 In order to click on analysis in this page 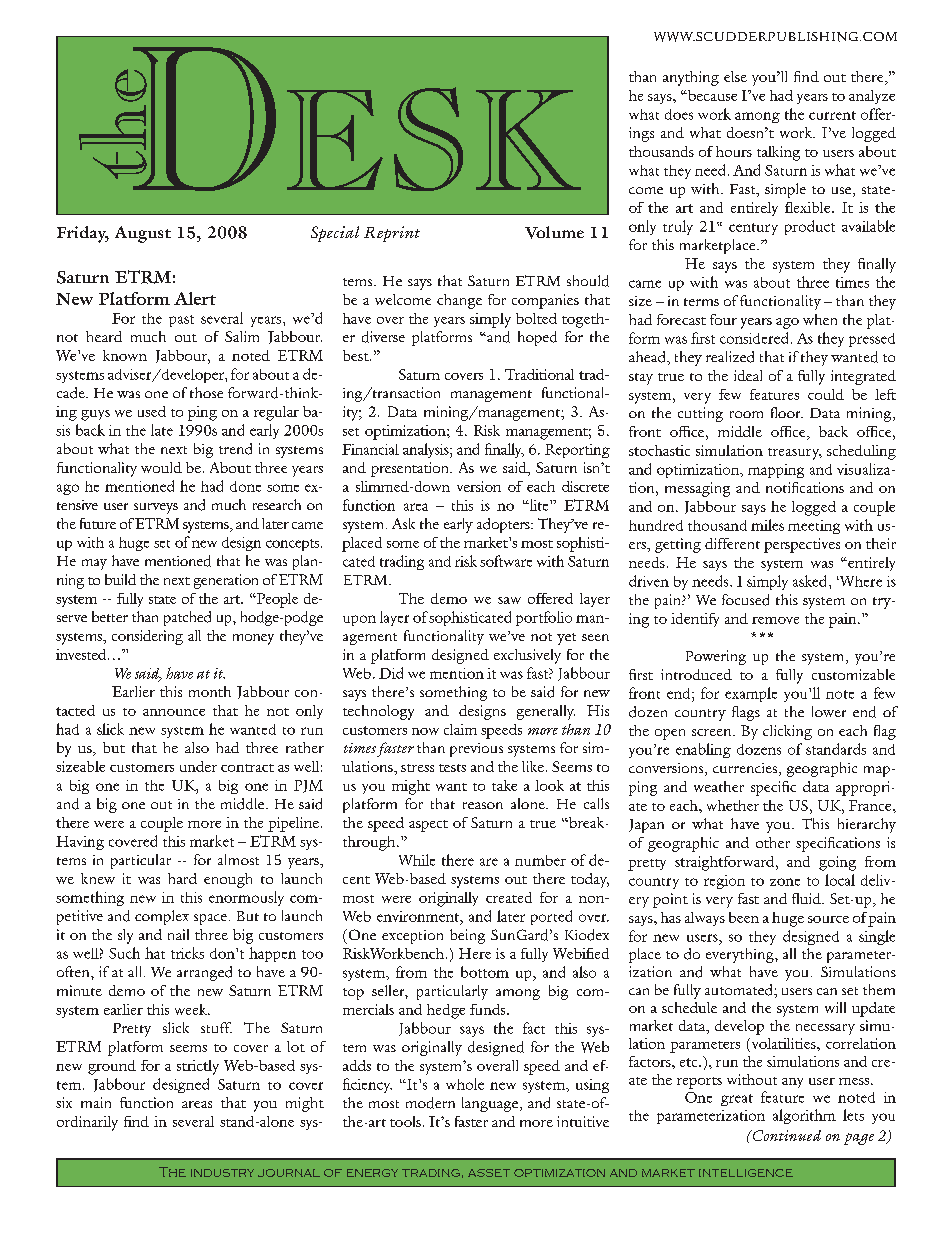, I will do `click(427, 450)`.
